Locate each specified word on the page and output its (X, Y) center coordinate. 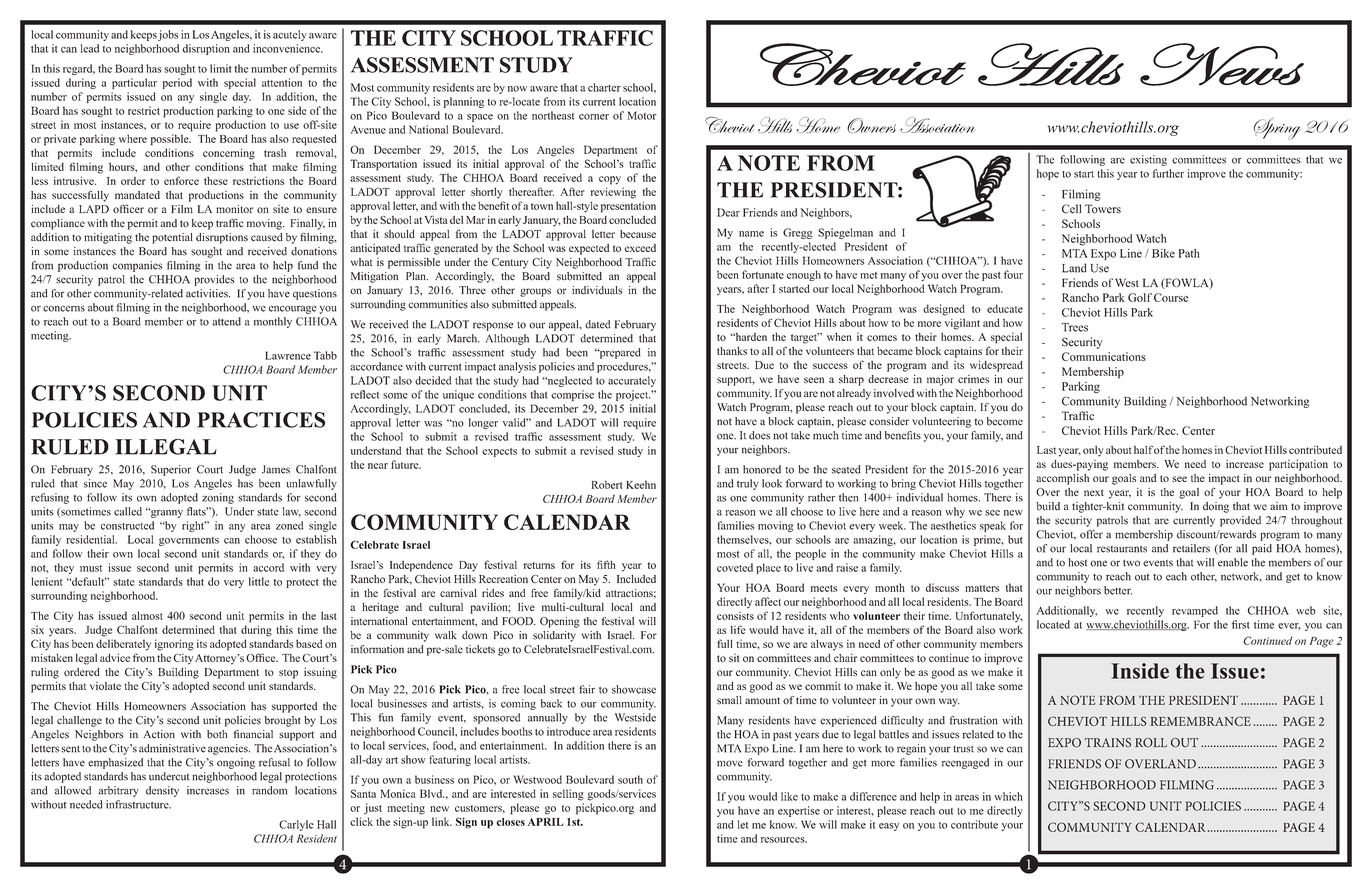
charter (604, 87)
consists (735, 616)
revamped (1195, 611)
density (162, 791)
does (759, 435)
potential (172, 238)
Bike (1163, 253)
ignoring (174, 645)
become (1005, 421)
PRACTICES (261, 420)
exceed (640, 248)
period (177, 83)
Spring (1277, 129)
